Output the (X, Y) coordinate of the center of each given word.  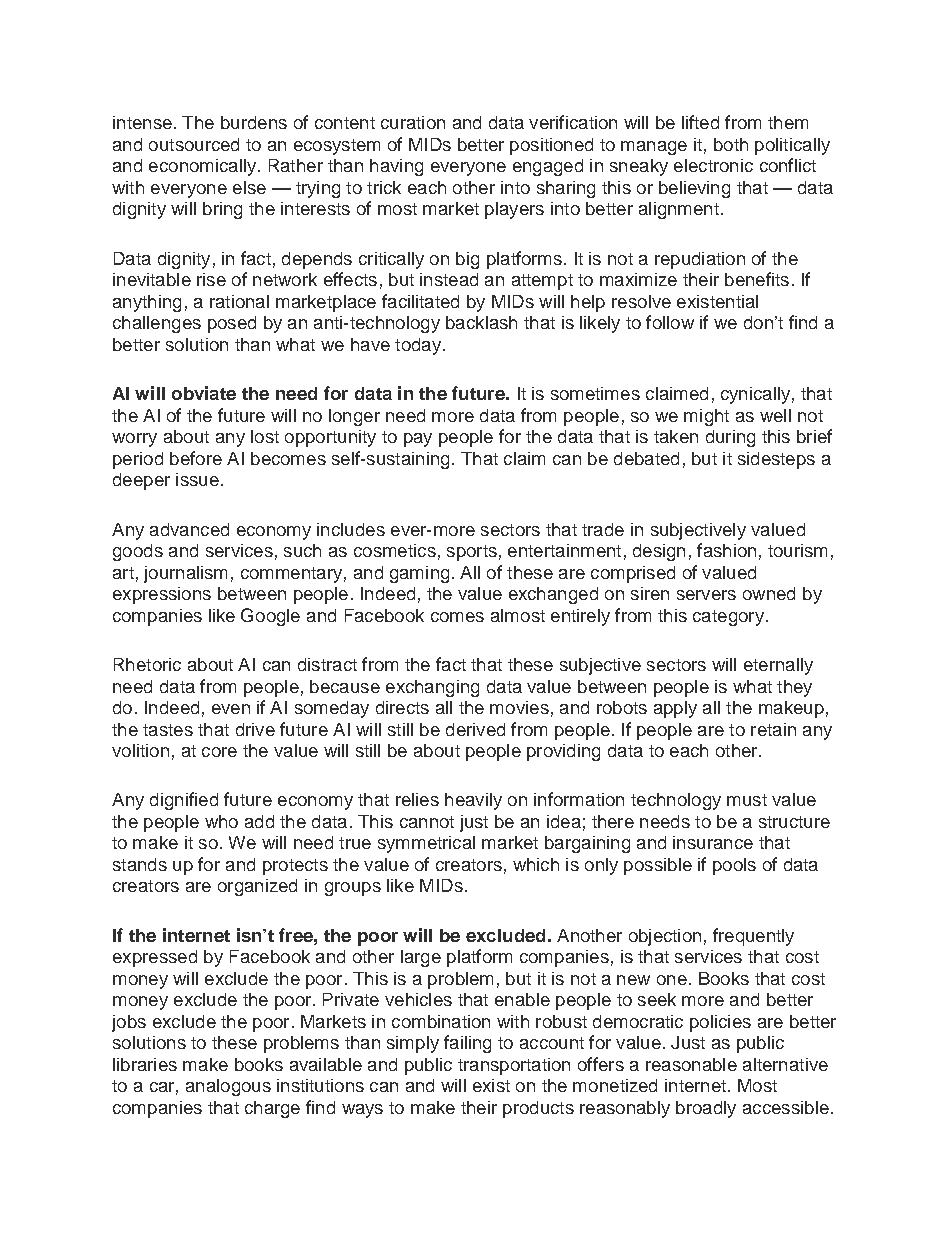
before (196, 458)
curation (413, 122)
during (730, 438)
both (731, 144)
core (219, 752)
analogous (228, 1087)
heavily (473, 801)
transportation (514, 1066)
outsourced (194, 144)
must (747, 800)
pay (418, 440)
